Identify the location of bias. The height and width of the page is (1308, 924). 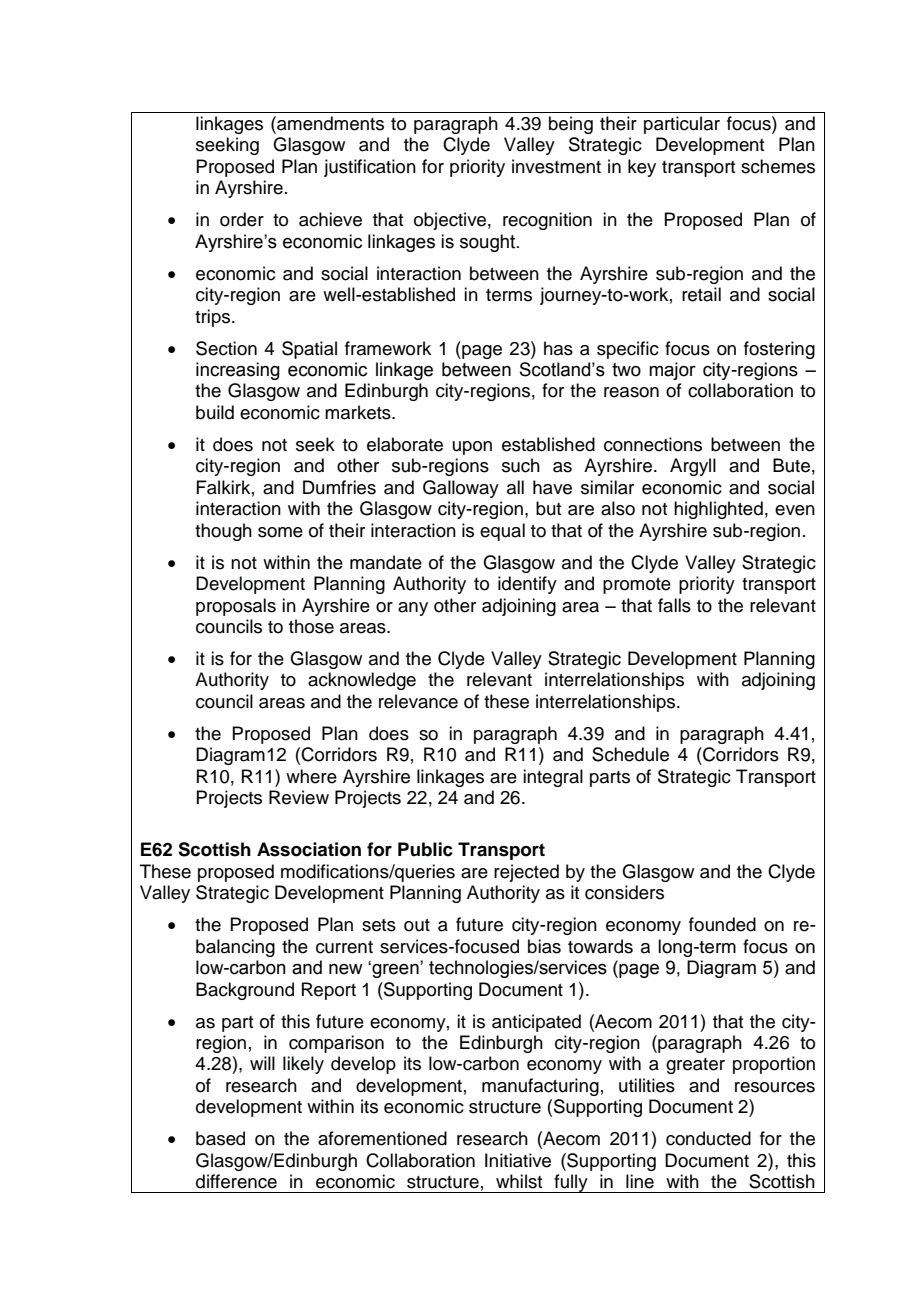
(544, 946).
